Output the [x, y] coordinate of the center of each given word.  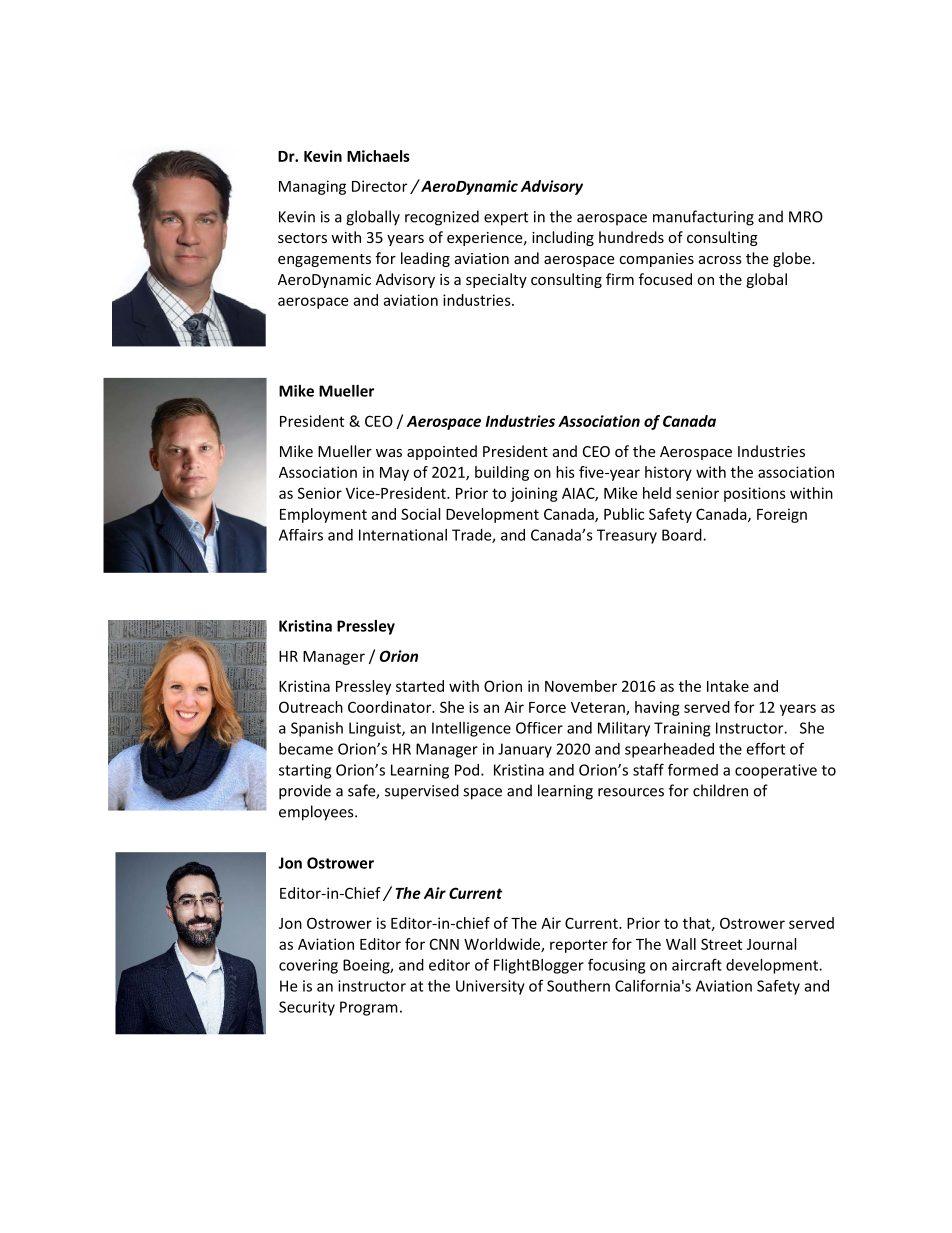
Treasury [627, 536]
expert [506, 219]
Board [683, 535]
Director [379, 186]
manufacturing [703, 218]
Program [369, 1008]
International [403, 535]
